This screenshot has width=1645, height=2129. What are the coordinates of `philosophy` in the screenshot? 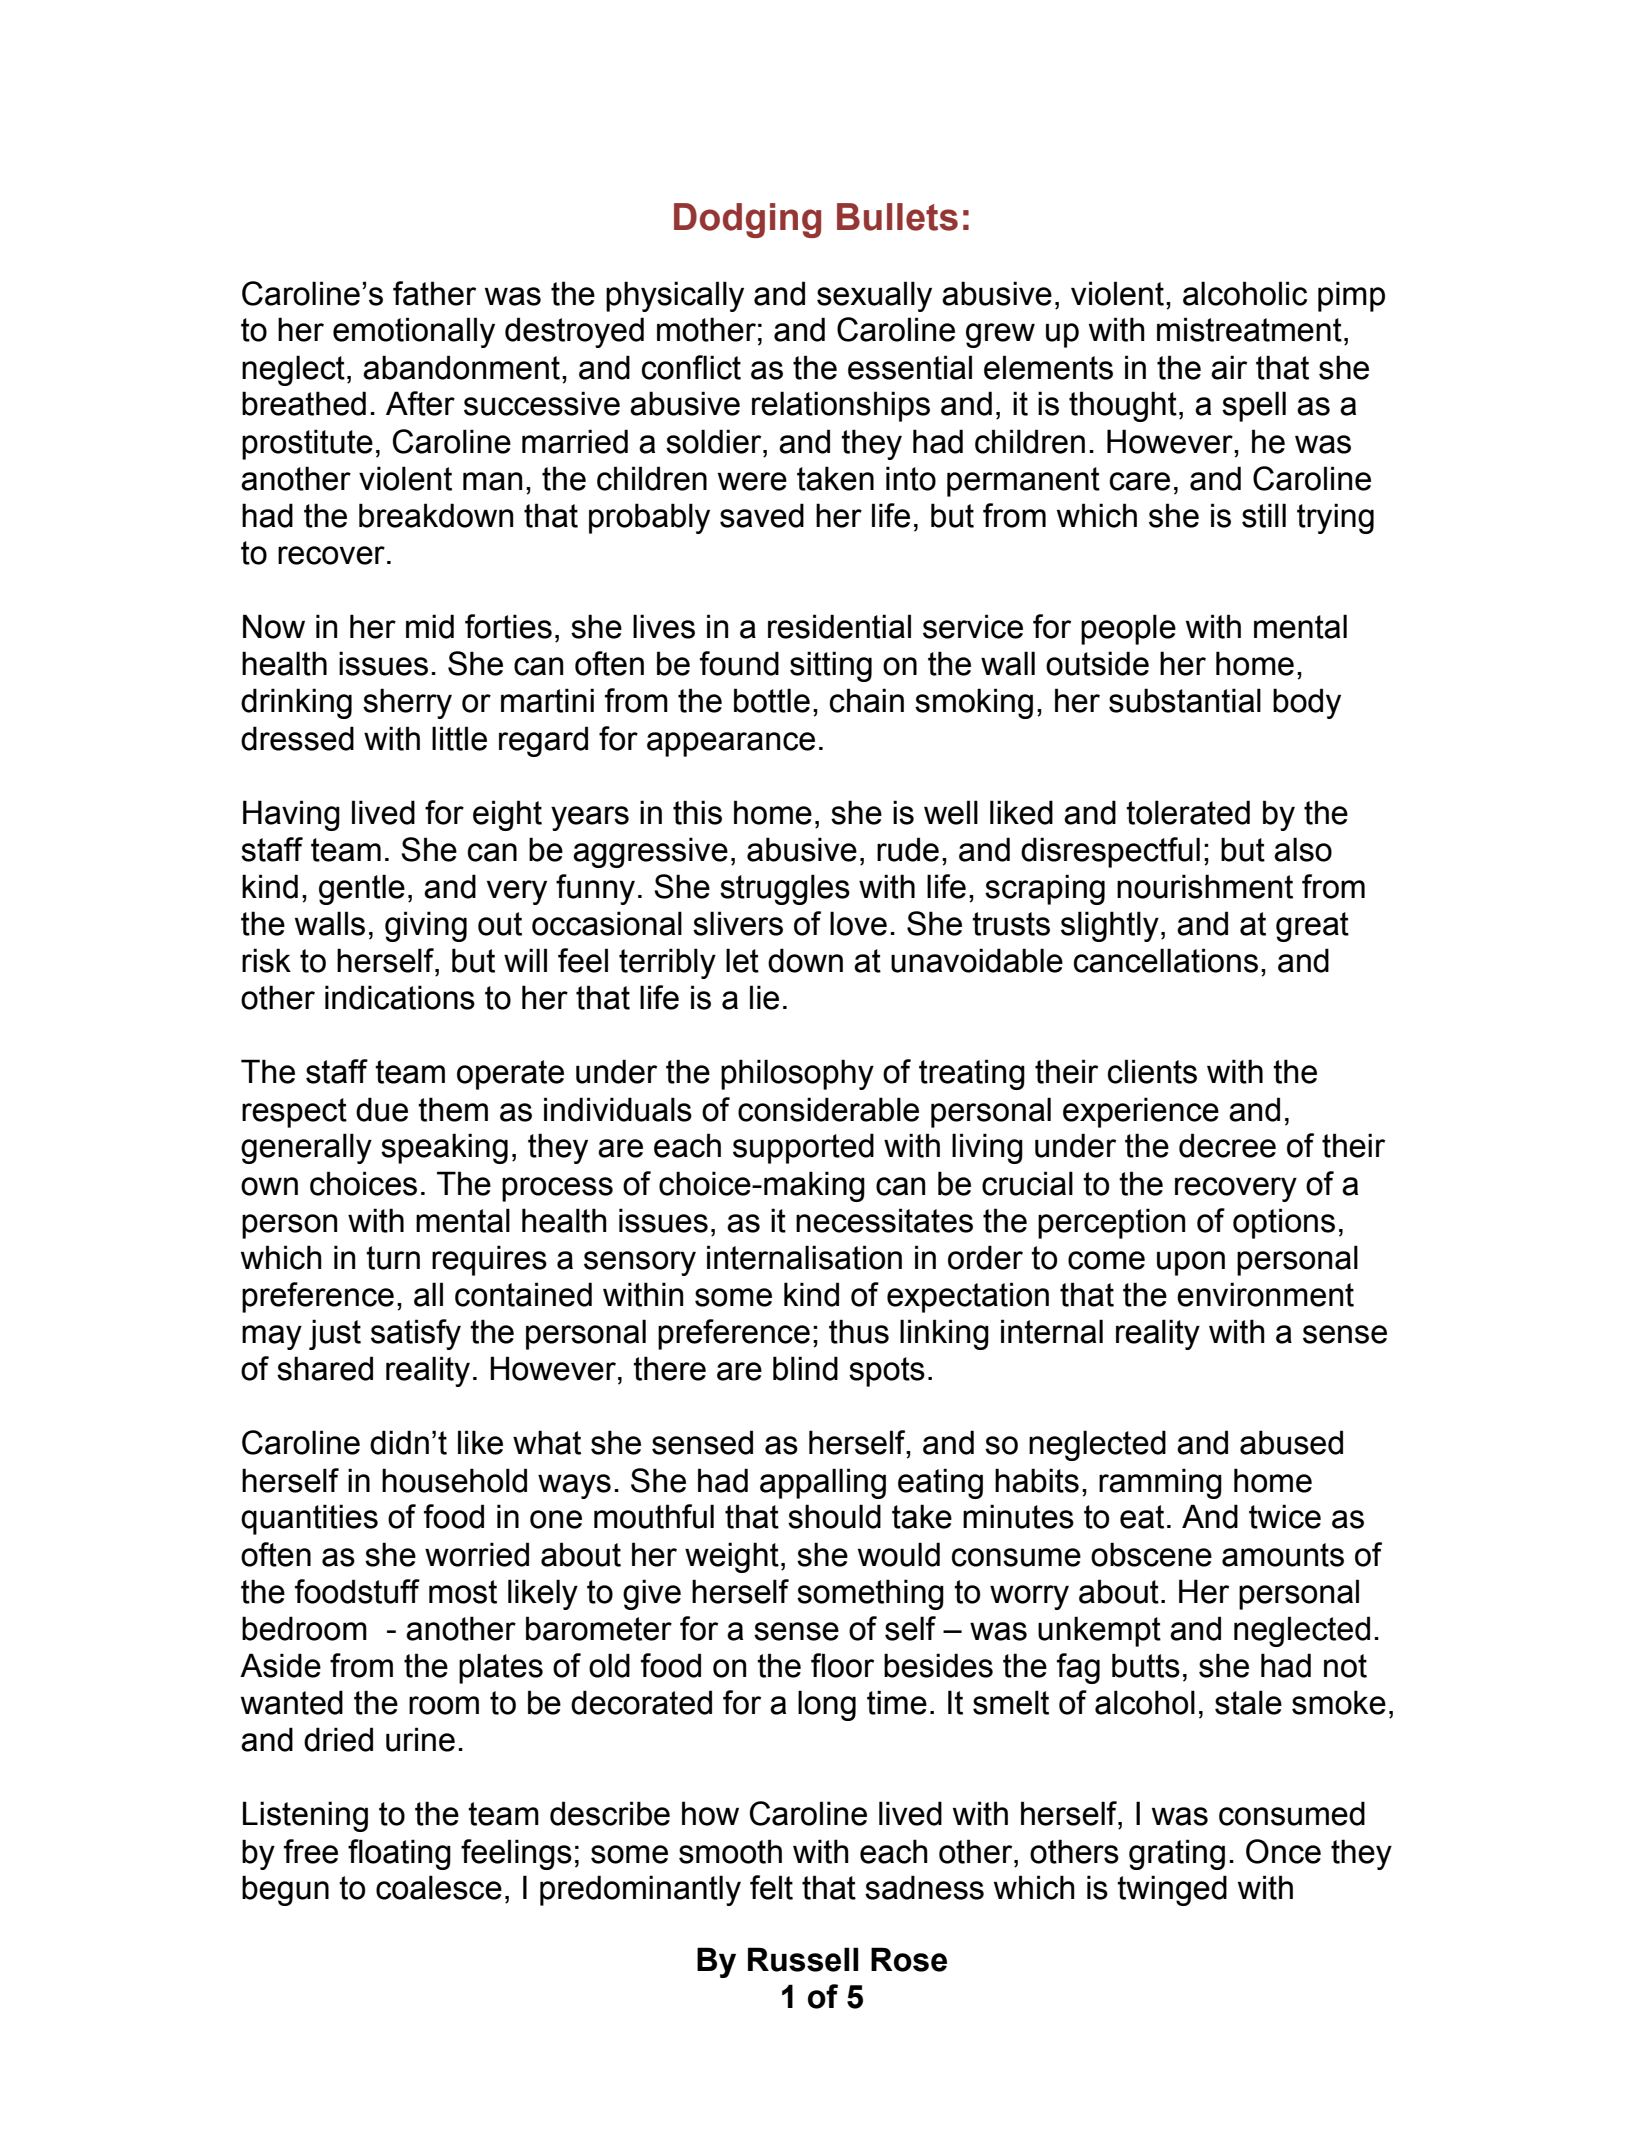 It's located at (797, 1074).
